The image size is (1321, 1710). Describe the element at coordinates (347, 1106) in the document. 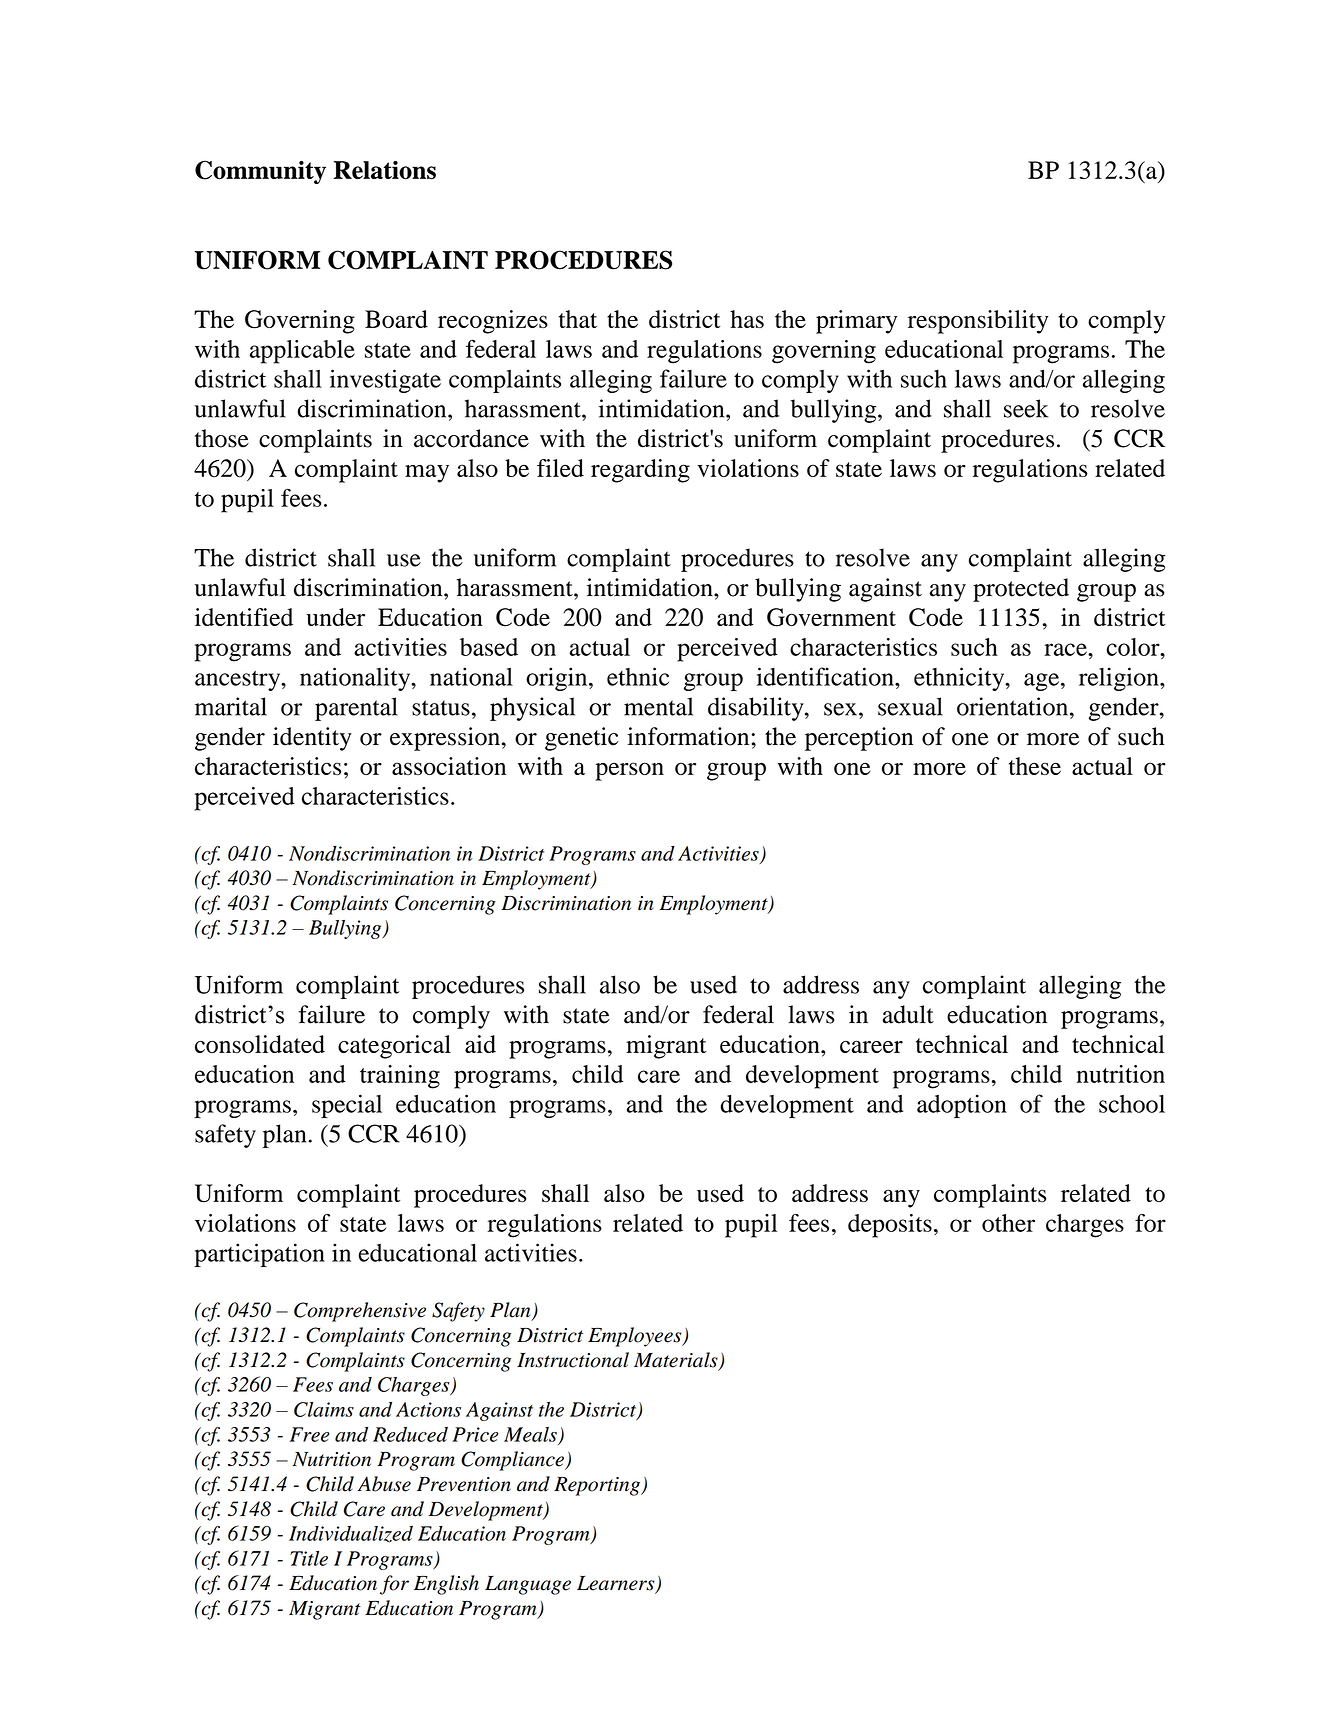

I see `special` at that location.
